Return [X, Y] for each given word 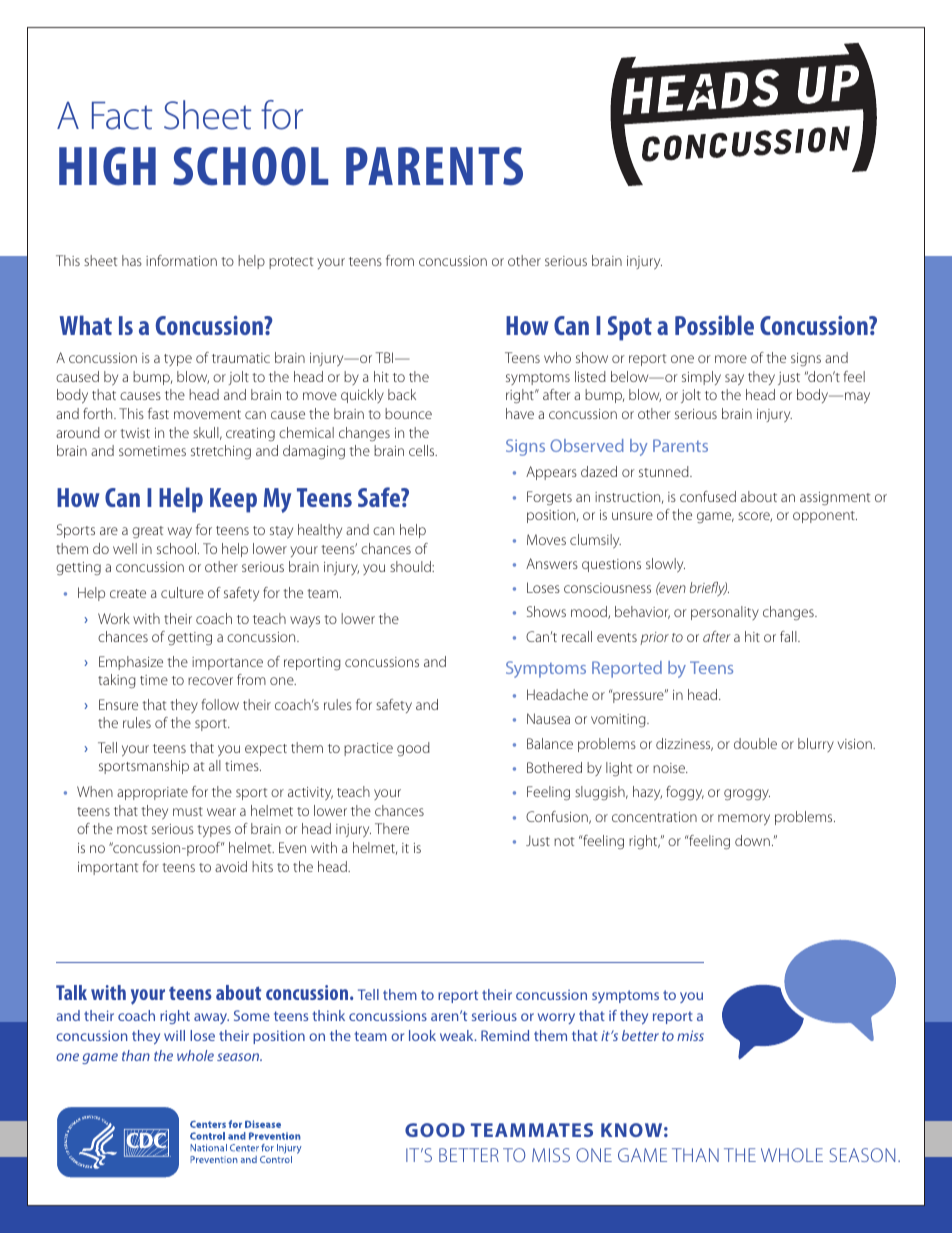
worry [556, 1018]
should [411, 566]
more [731, 359]
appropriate [152, 793]
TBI [386, 357]
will [174, 1035]
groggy [747, 795]
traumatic [241, 358]
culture [182, 592]
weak [458, 1035]
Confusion [558, 817]
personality [725, 613]
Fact [122, 116]
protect [291, 263]
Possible [714, 325]
